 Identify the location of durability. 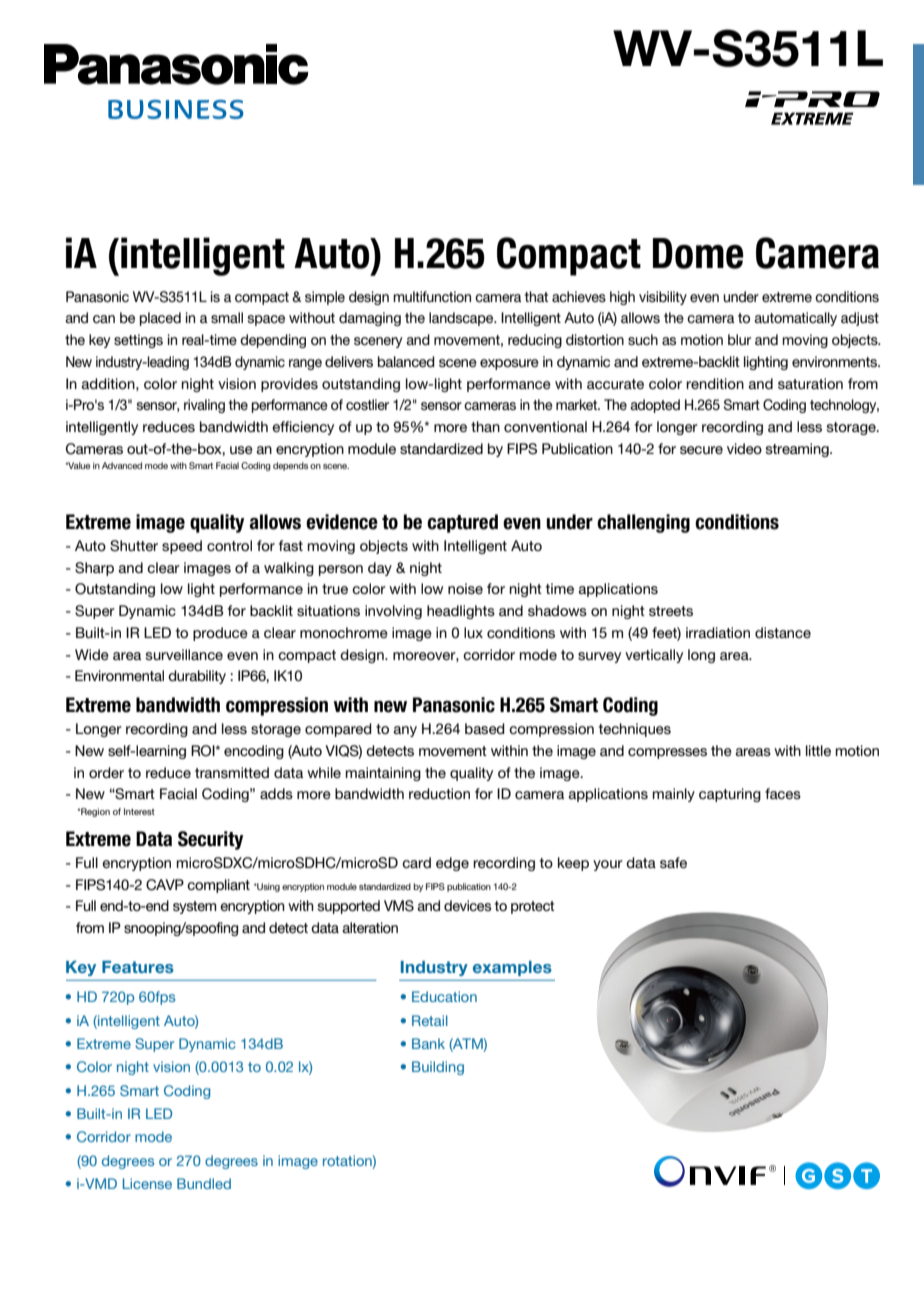
(197, 677).
